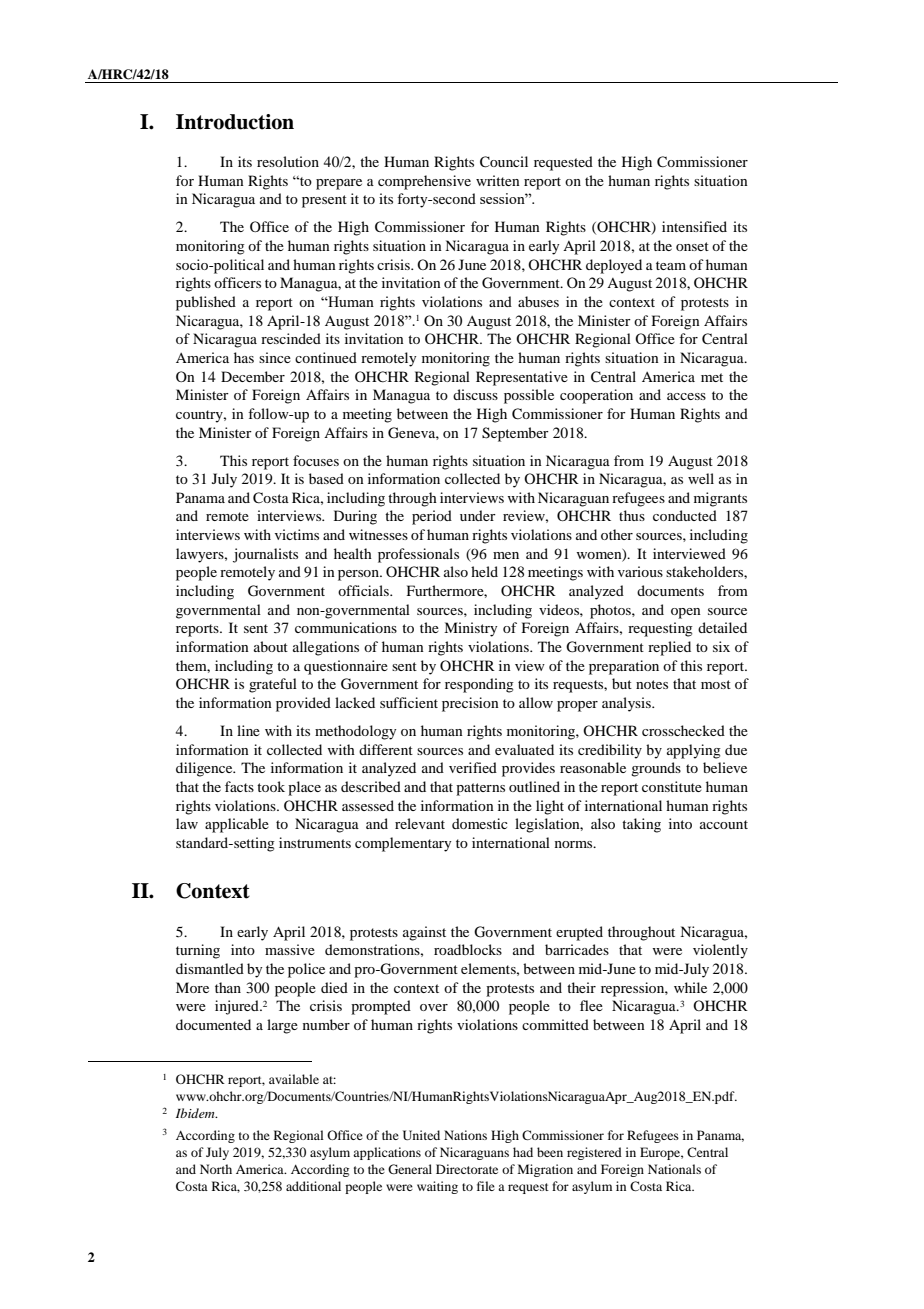 This page has height=1309, width=924. What do you see at coordinates (473, 767) in the page?
I see `verified` at bounding box center [473, 767].
